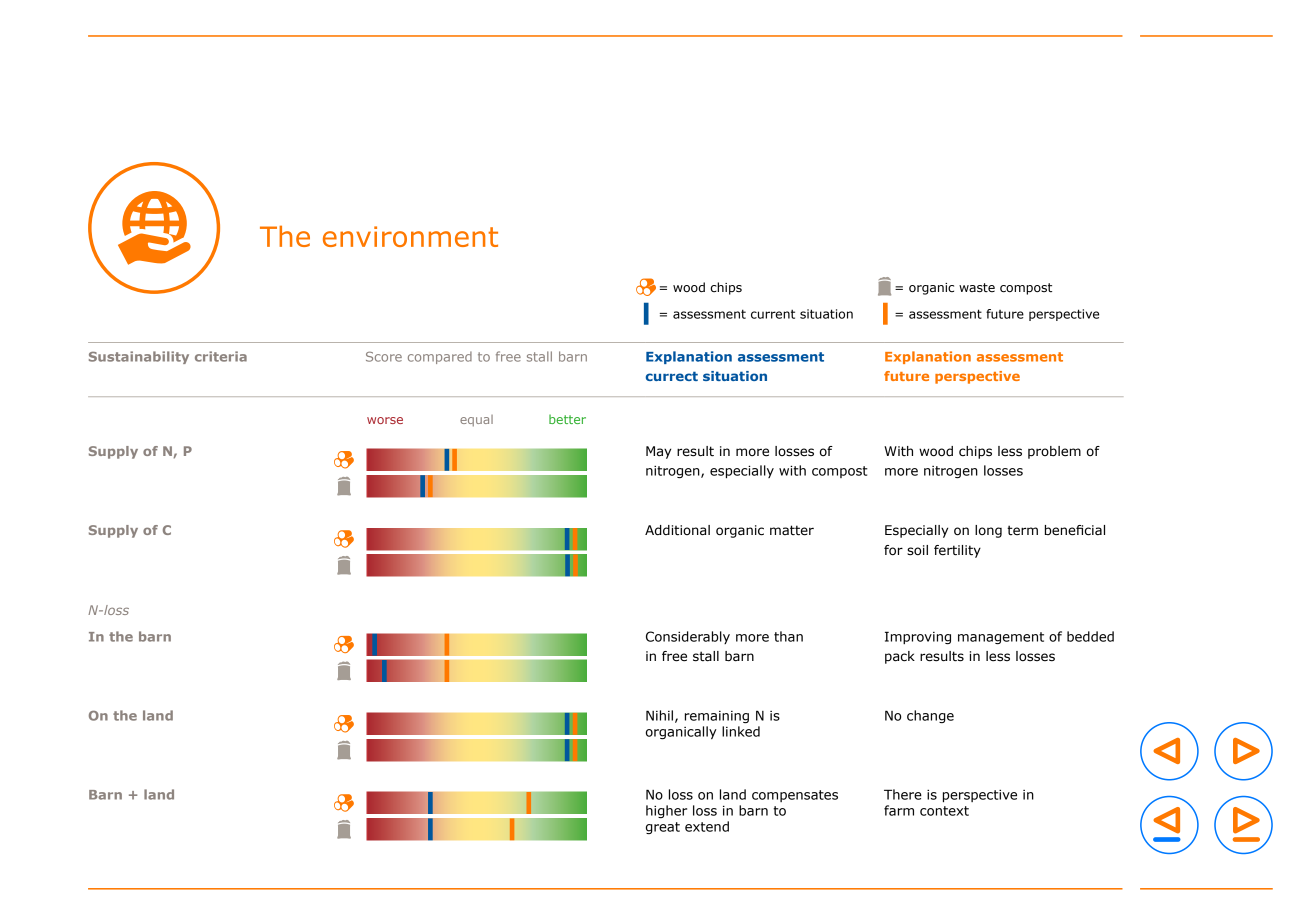  I want to click on worse, so click(385, 420).
